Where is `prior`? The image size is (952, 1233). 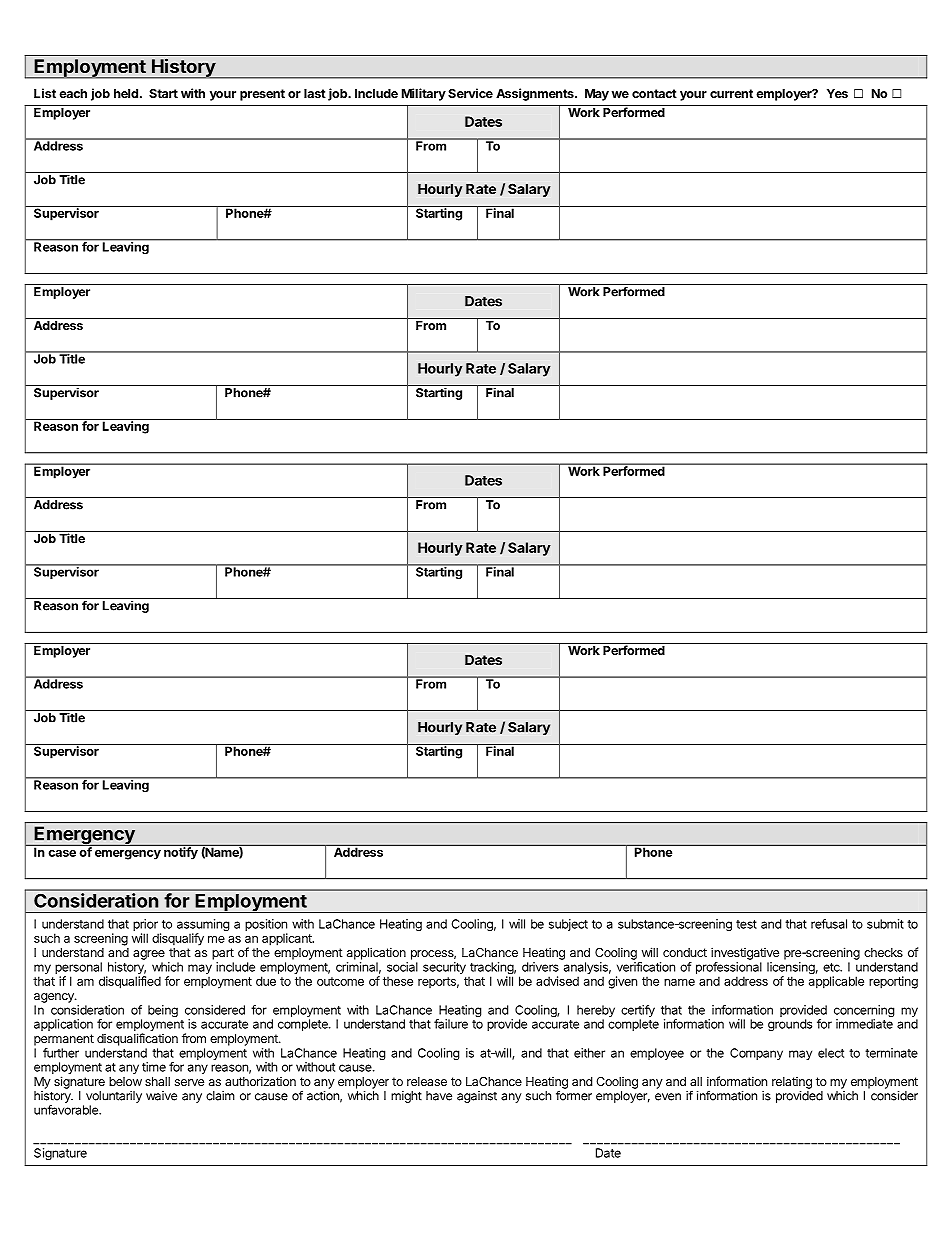 prior is located at coordinates (146, 926).
